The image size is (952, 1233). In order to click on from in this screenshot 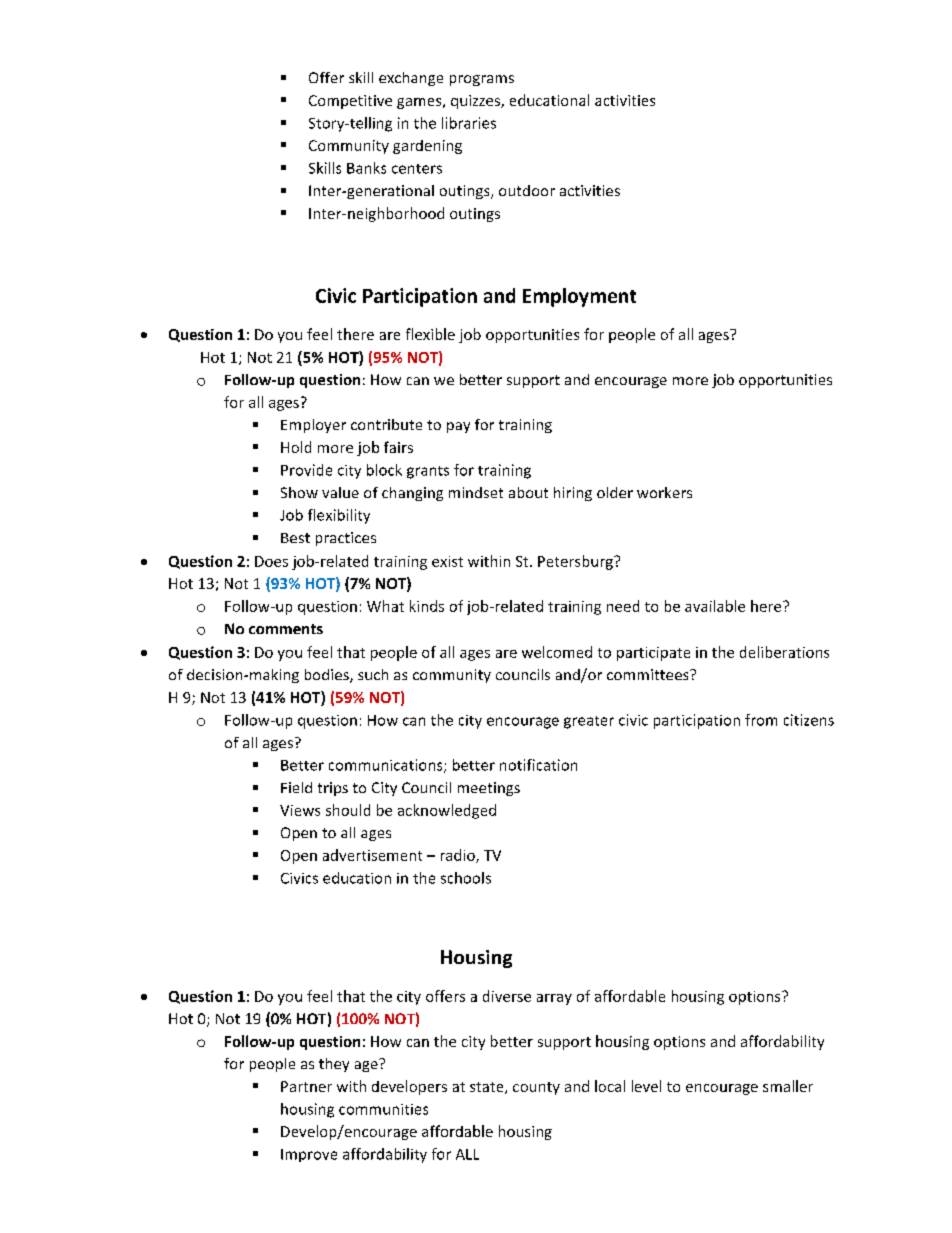, I will do `click(761, 720)`.
